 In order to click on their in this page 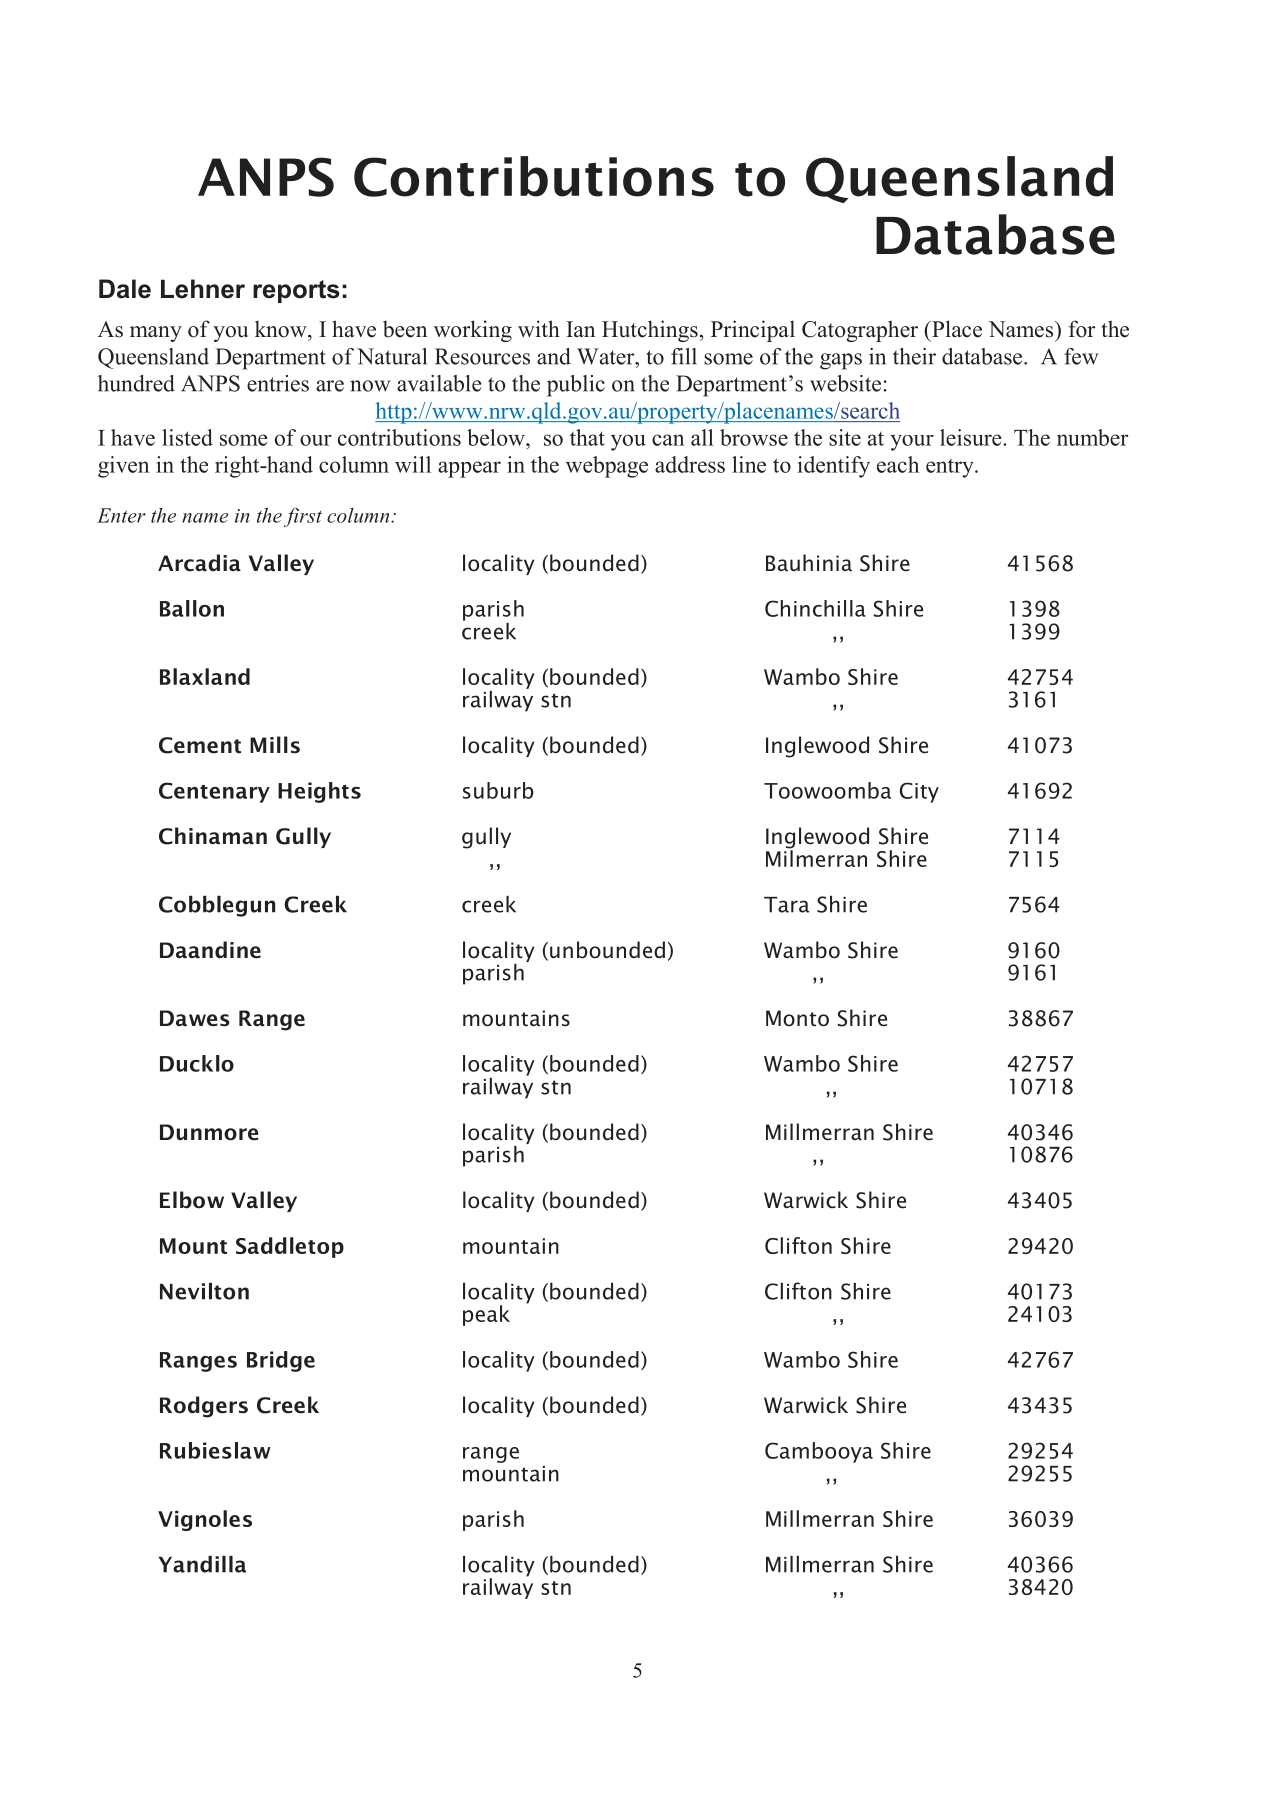, I will do `click(914, 356)`.
